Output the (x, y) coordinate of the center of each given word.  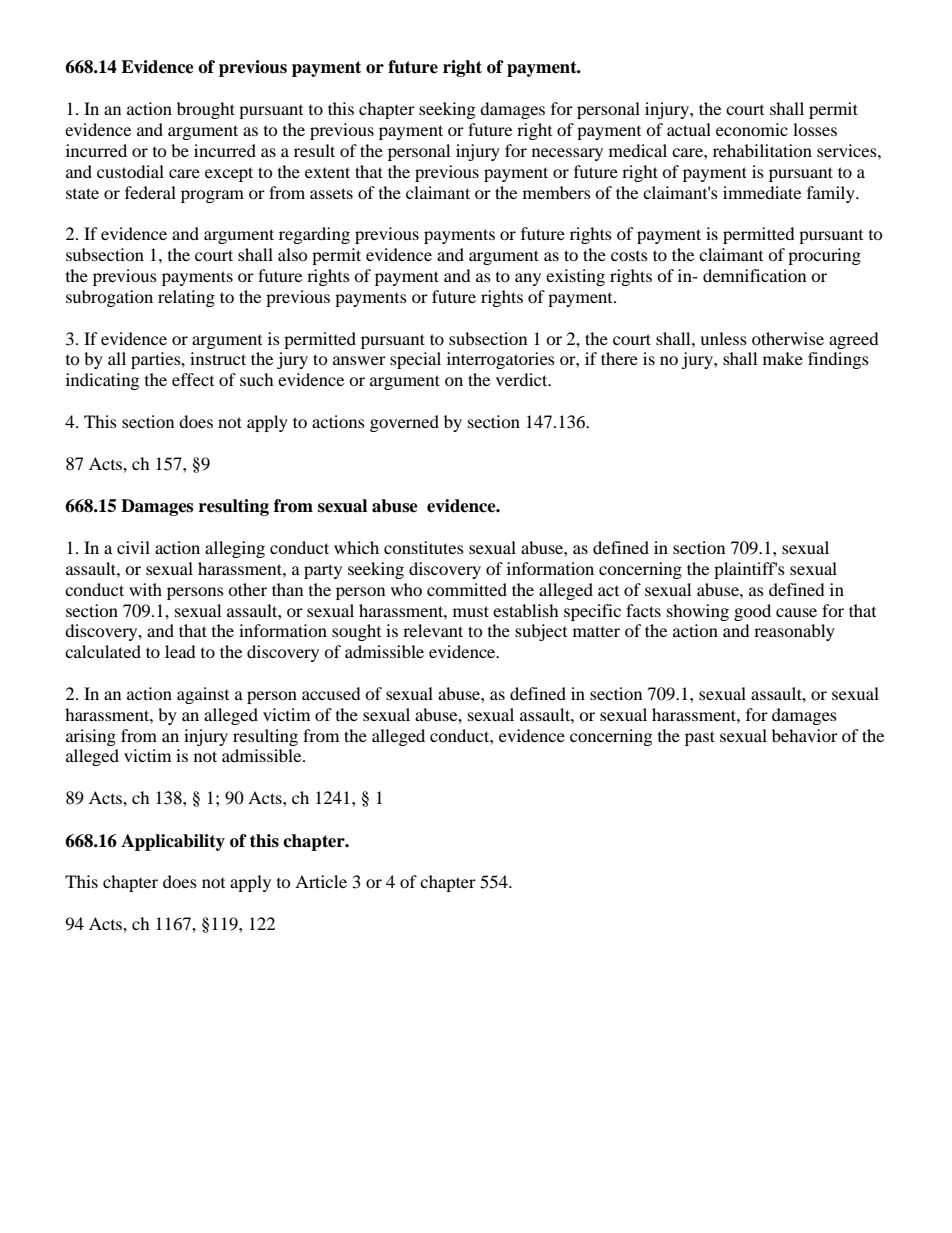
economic (752, 129)
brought (206, 110)
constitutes (424, 547)
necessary (567, 154)
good (752, 612)
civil (133, 547)
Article (321, 881)
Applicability (173, 842)
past (700, 738)
